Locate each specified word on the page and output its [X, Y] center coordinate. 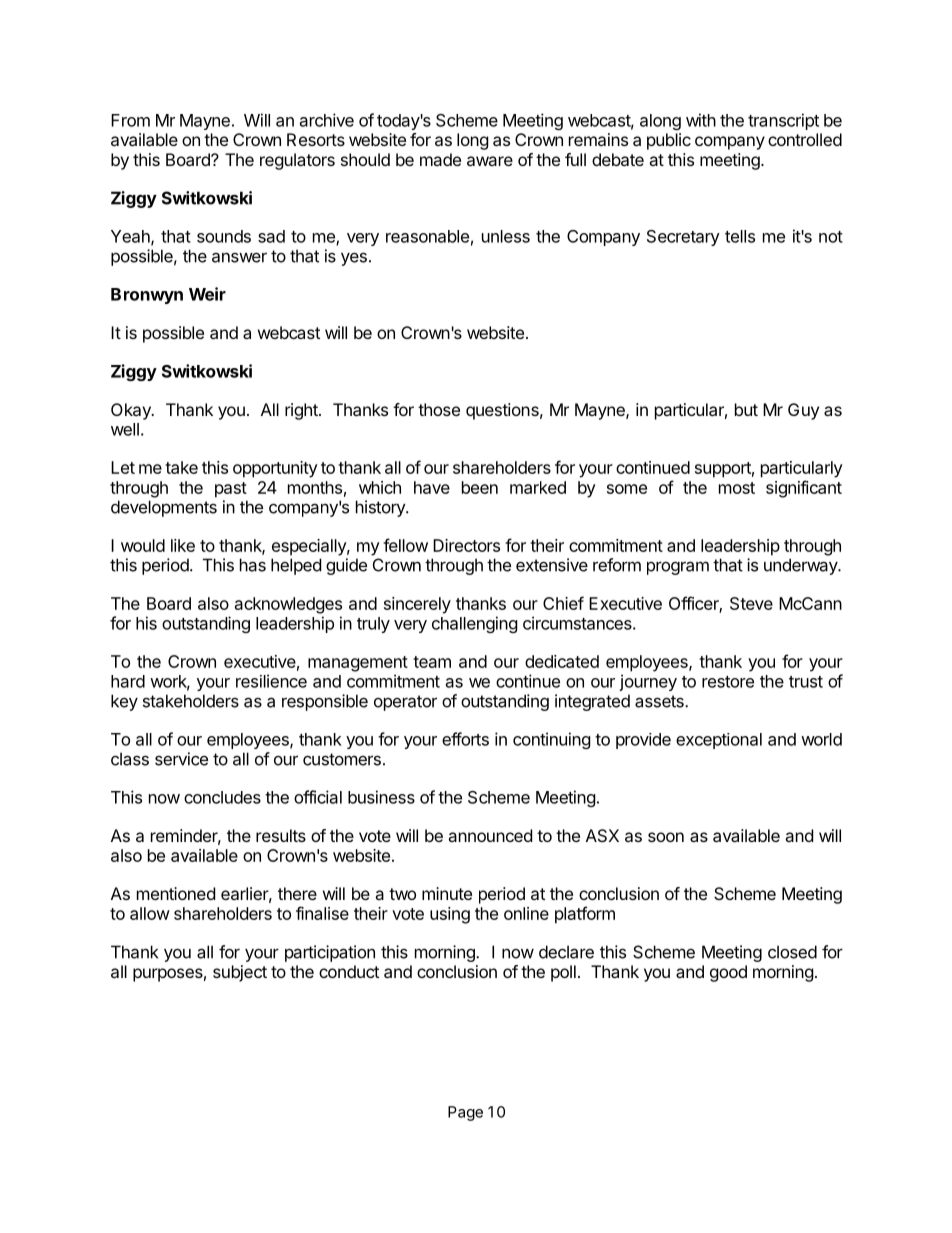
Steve [751, 603]
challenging [475, 624]
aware [490, 161]
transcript [783, 121]
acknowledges [288, 605]
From [130, 120]
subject [240, 973]
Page [465, 1113]
